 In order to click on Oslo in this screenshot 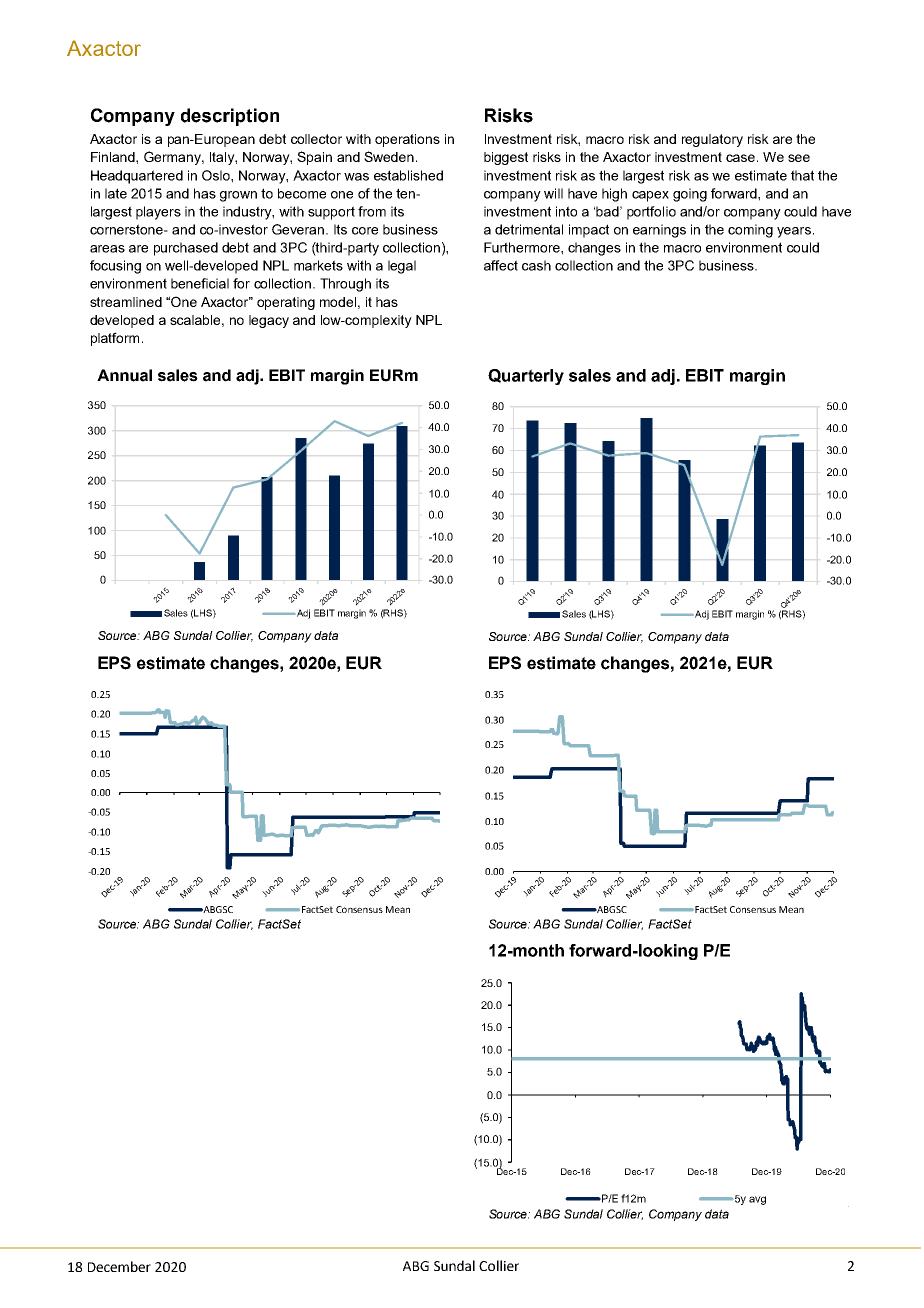, I will do `click(217, 175)`.
